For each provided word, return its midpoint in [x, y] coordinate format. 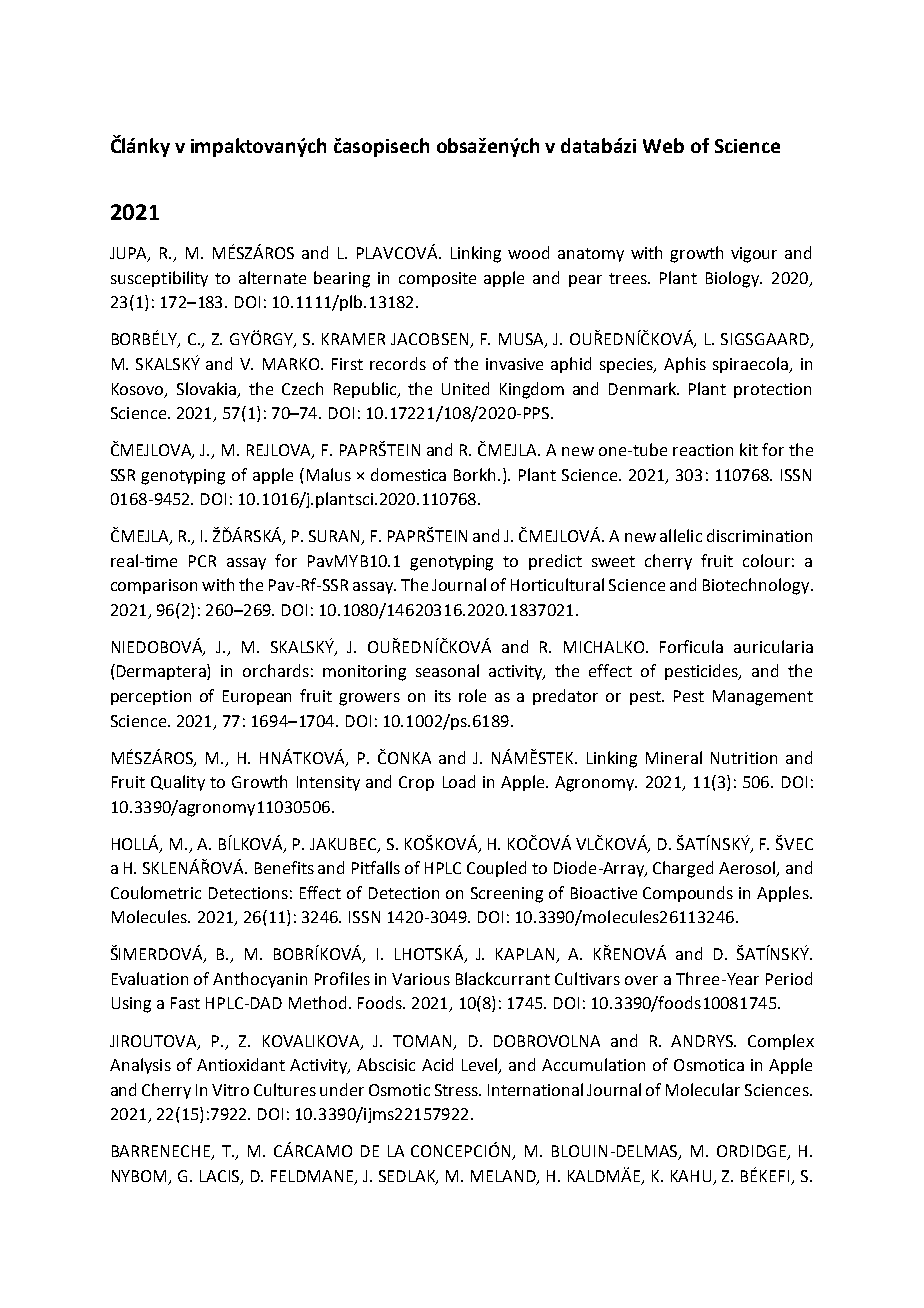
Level [481, 1066]
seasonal [447, 670]
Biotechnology [757, 586]
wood [528, 252]
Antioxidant [241, 1064]
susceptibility [159, 279]
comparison [154, 586]
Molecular [703, 1089]
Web [663, 145]
